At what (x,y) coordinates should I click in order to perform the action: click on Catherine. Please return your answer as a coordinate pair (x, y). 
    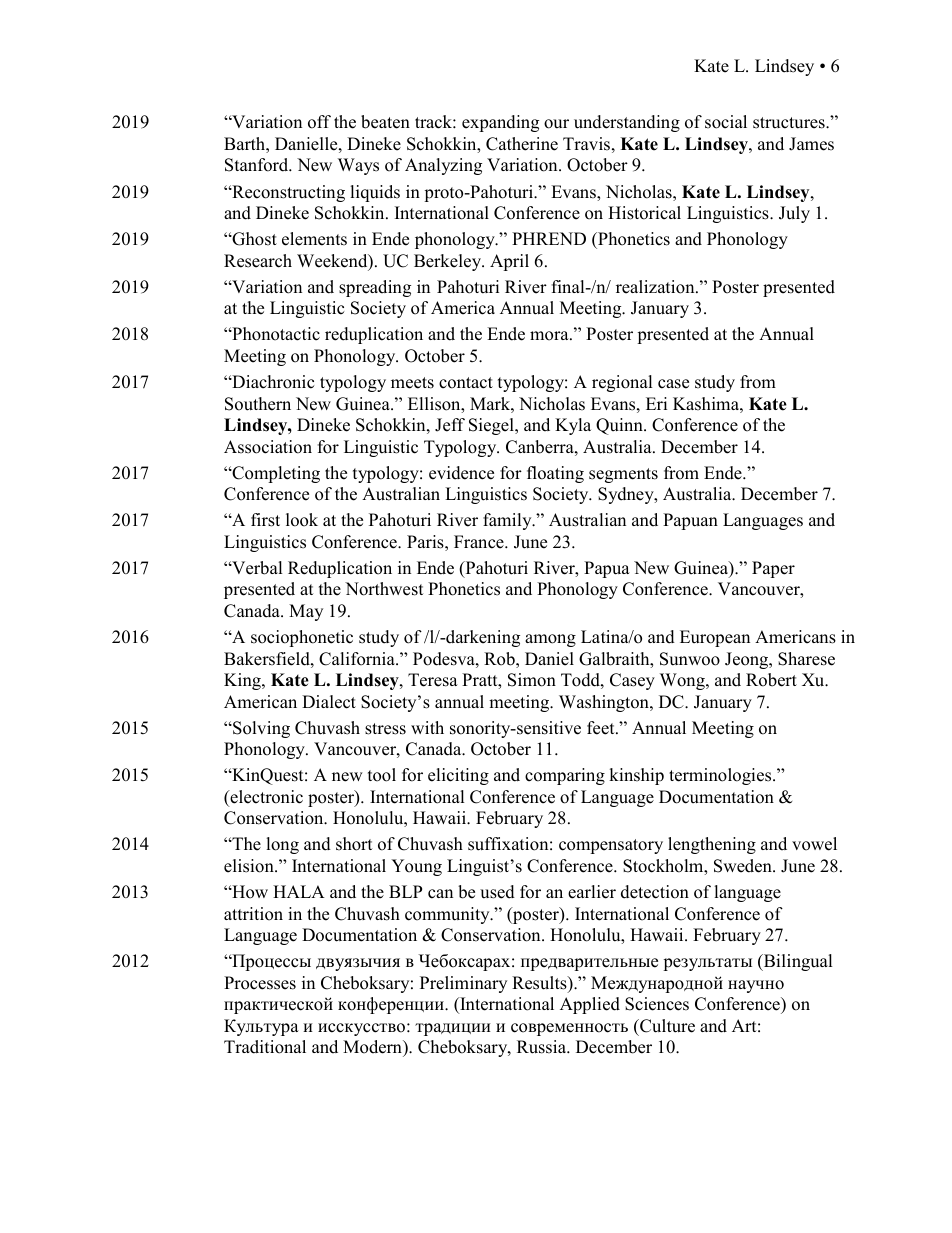
    Looking at the image, I should click on (522, 144).
